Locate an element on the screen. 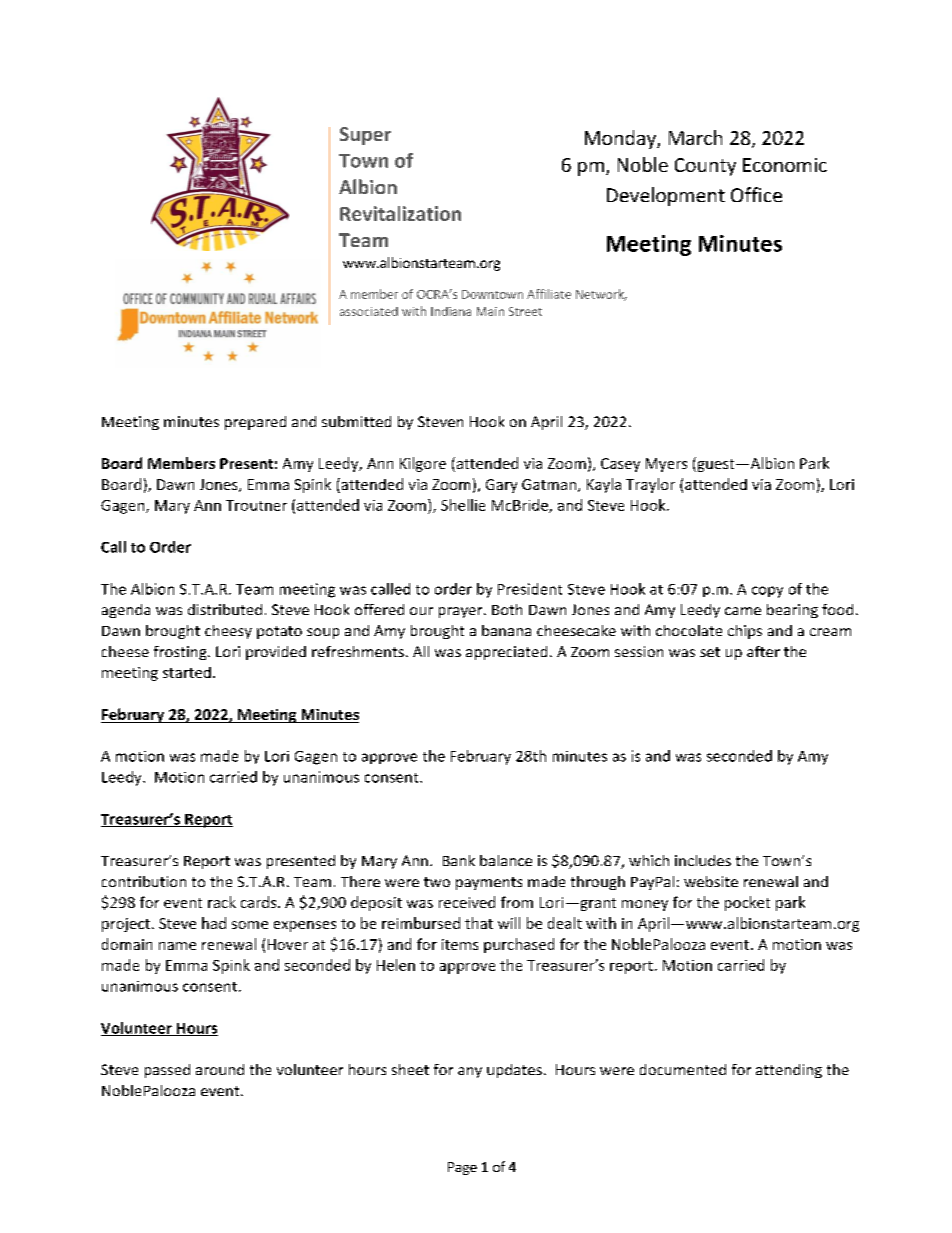 This screenshot has height=1233, width=952. started is located at coordinates (187, 672).
